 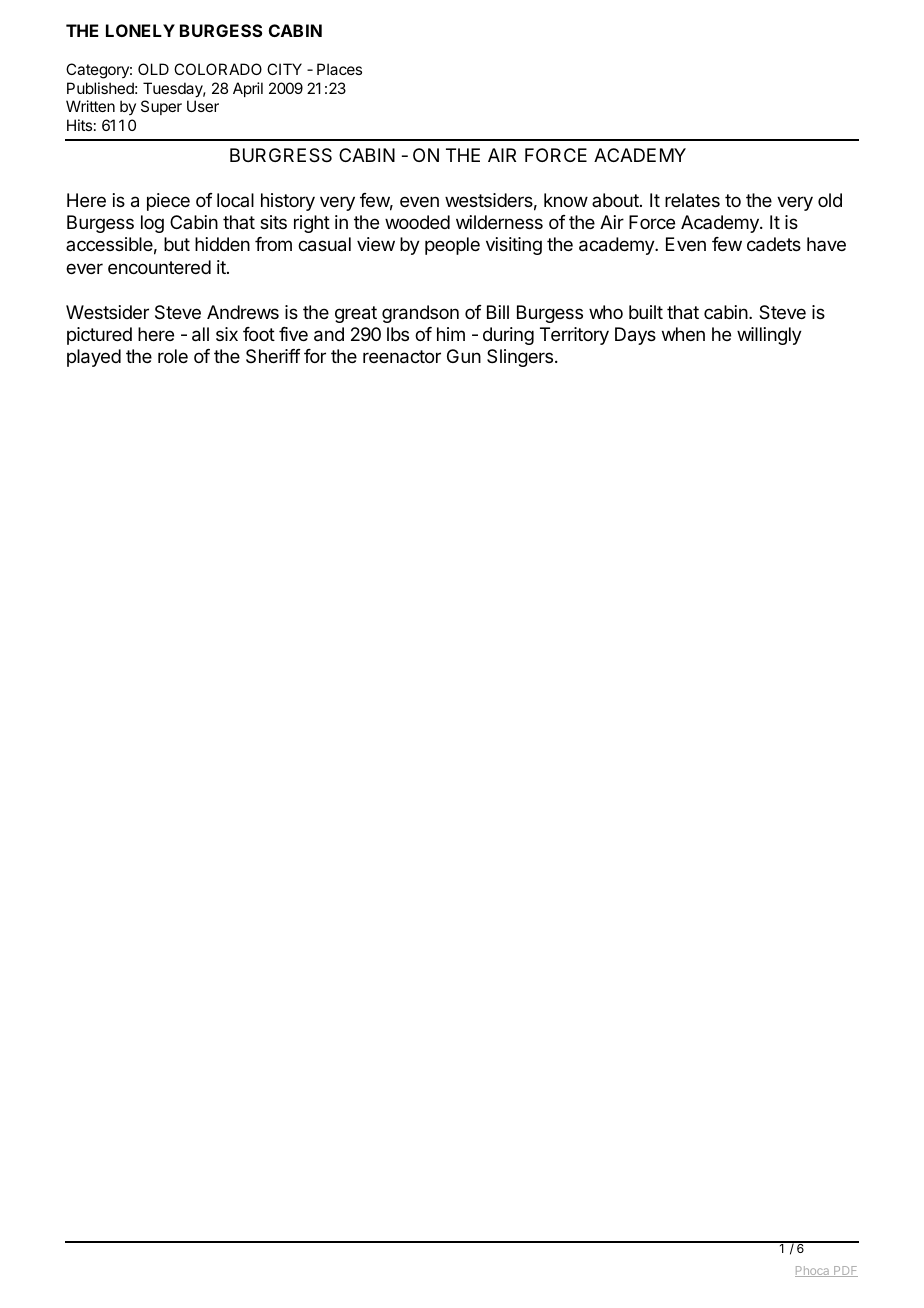 What do you see at coordinates (683, 334) in the screenshot?
I see `when` at bounding box center [683, 334].
